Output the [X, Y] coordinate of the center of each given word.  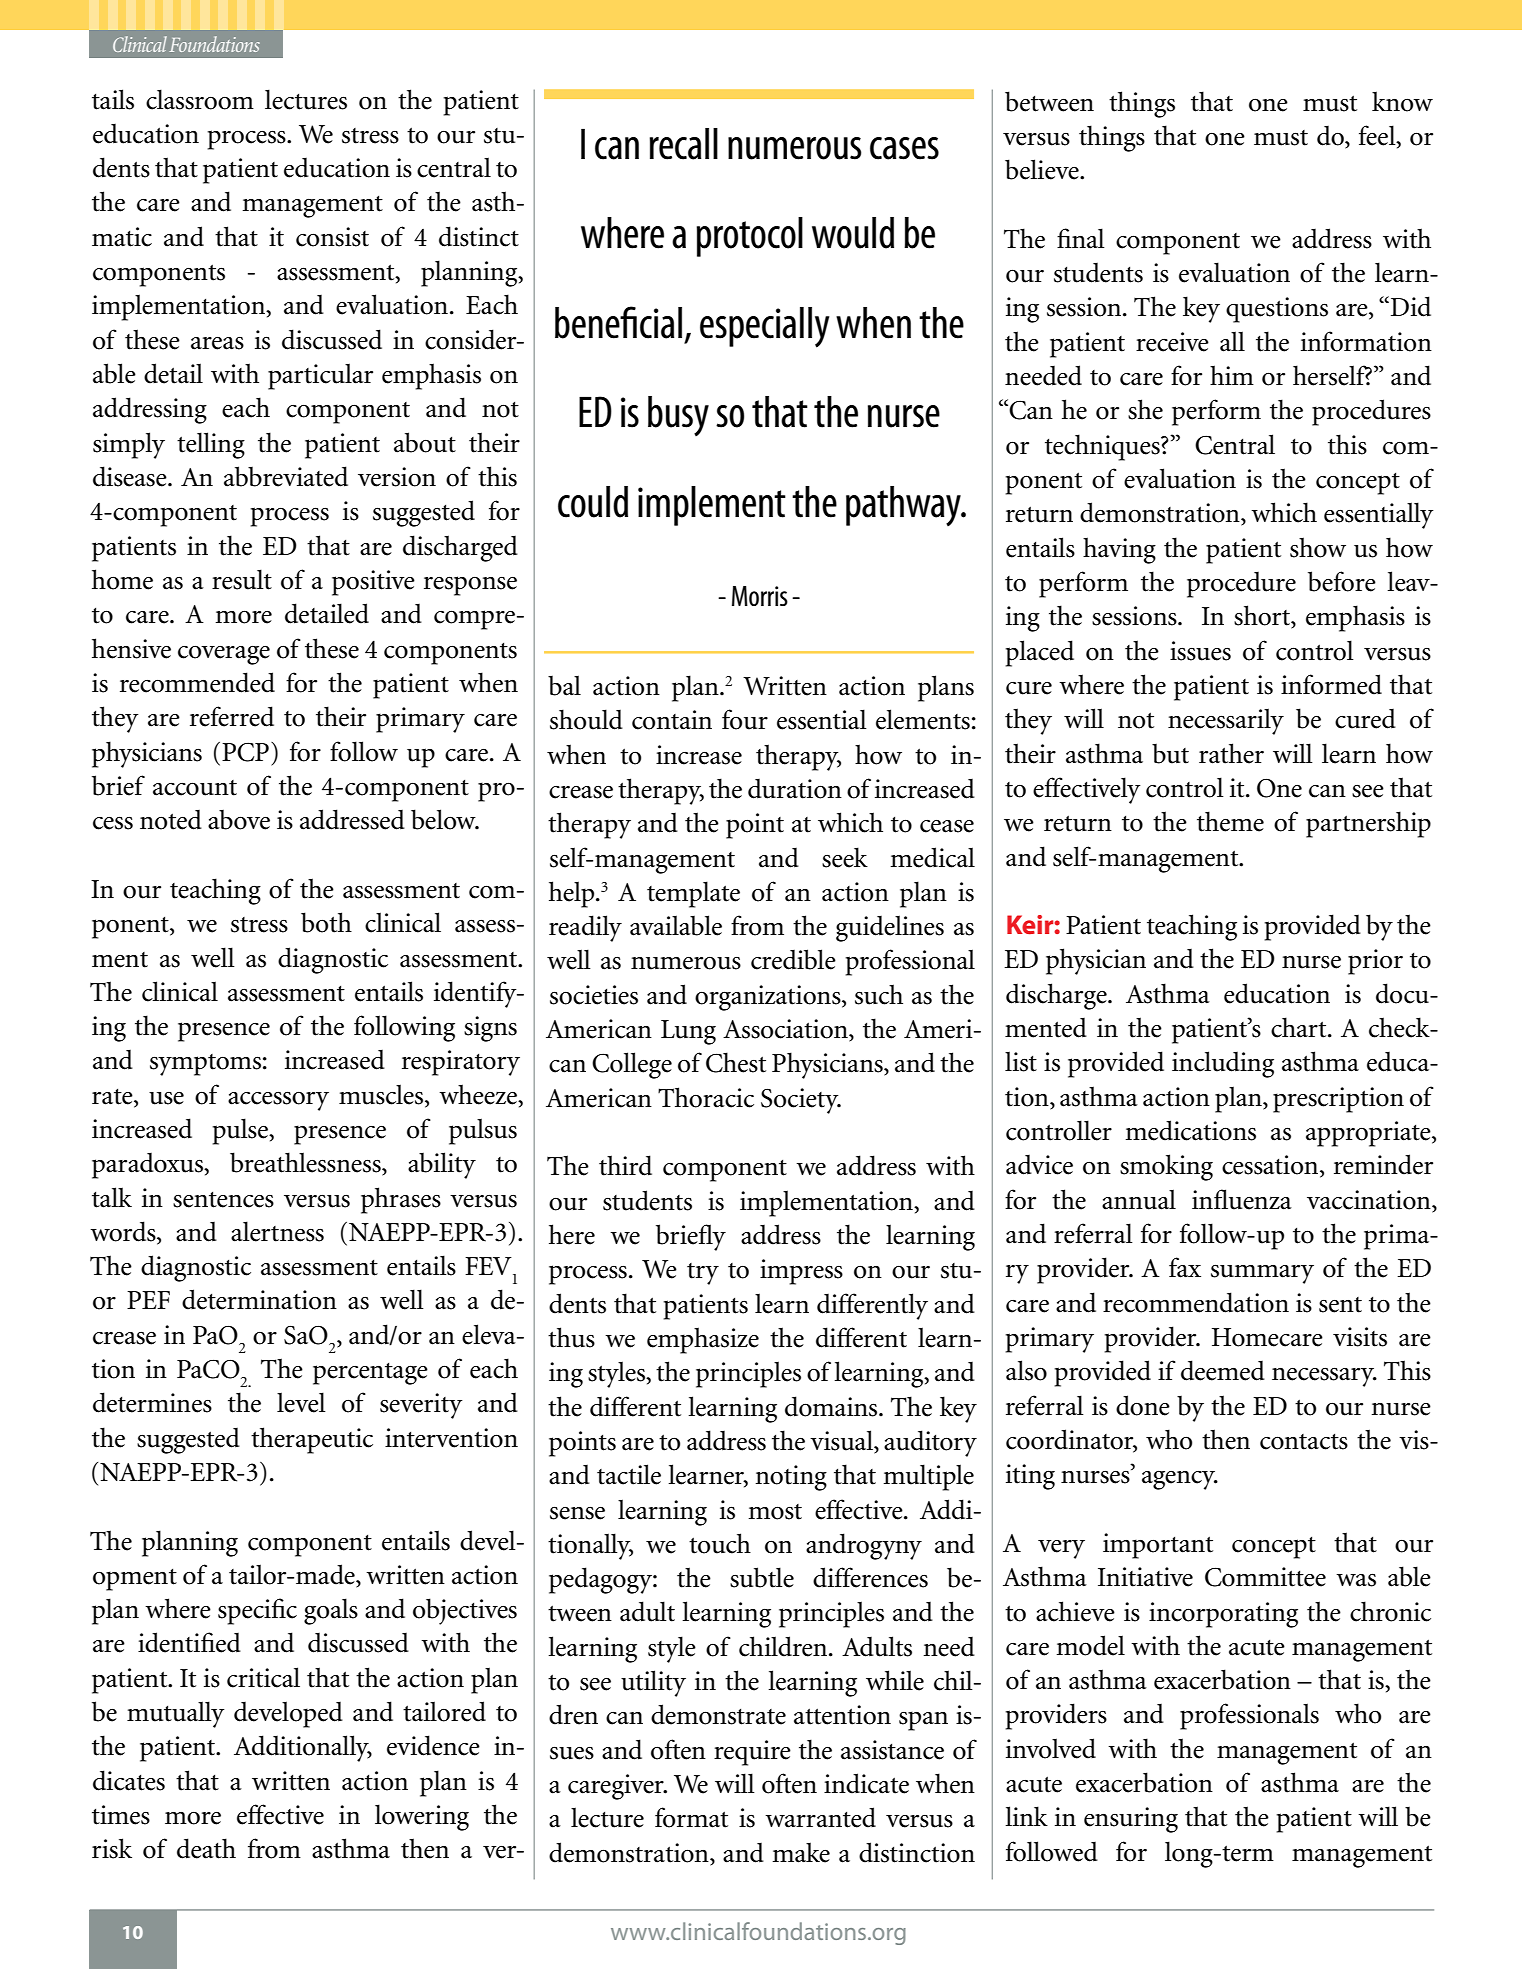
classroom [200, 99]
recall [683, 144]
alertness [277, 1231]
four [745, 719]
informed [1331, 684]
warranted [820, 1817]
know [1402, 101]
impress [801, 1272]
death [206, 1848]
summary [1262, 1274]
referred [232, 716]
